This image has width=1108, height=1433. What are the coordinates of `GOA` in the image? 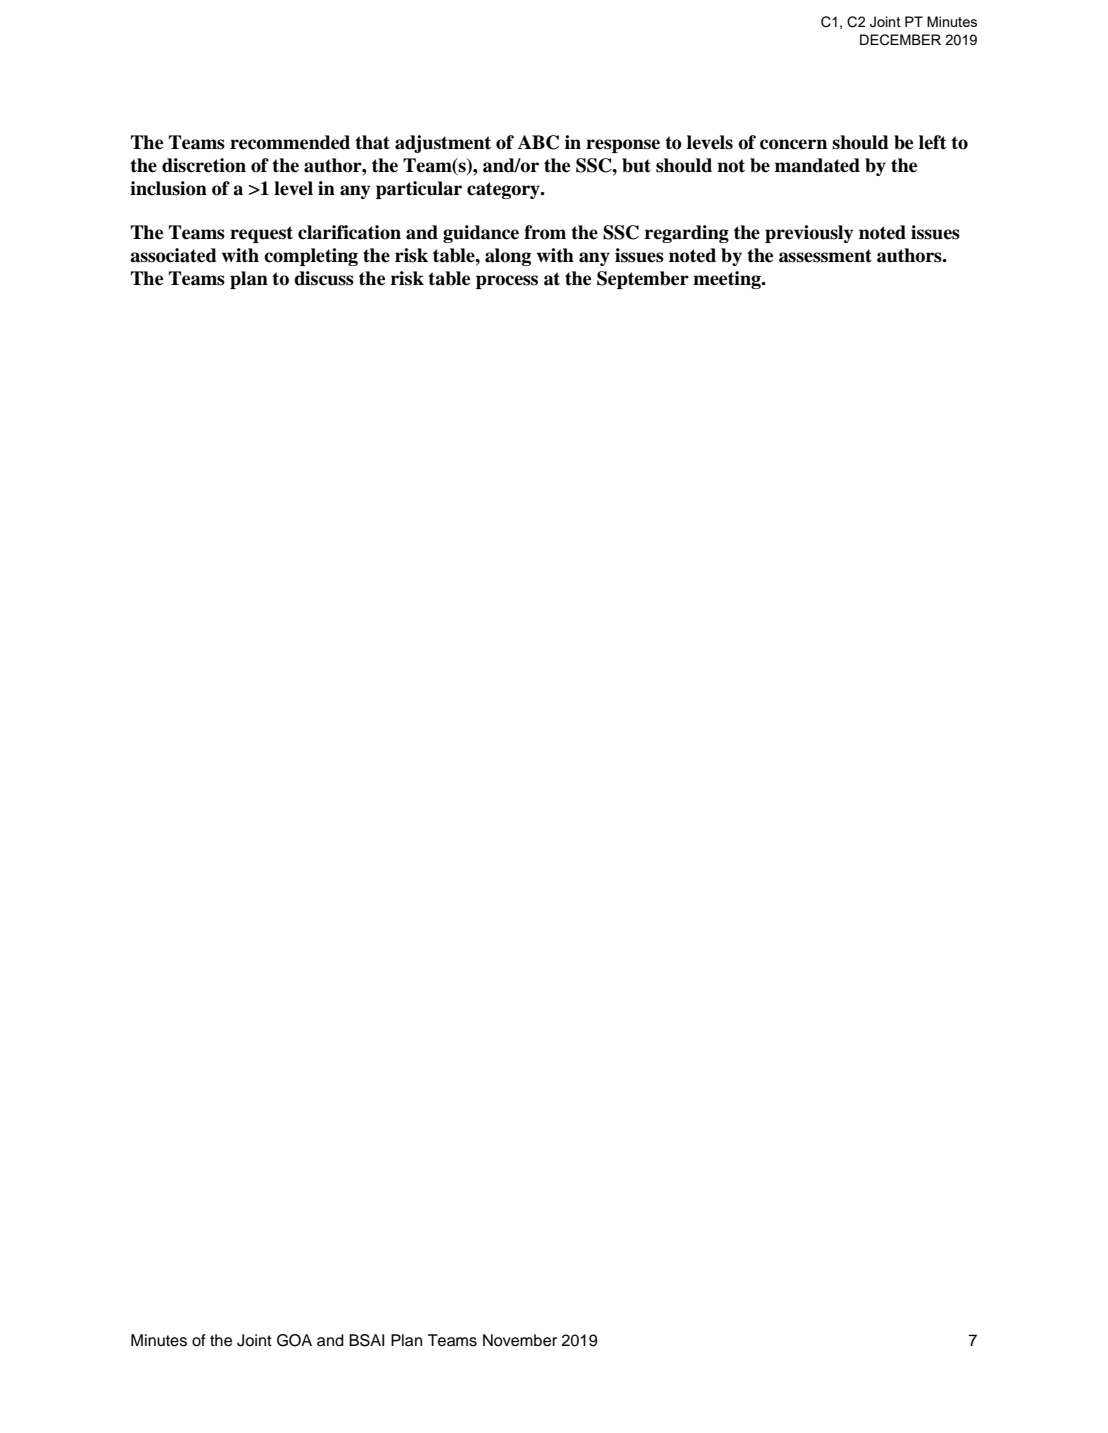 It's located at (294, 1340).
